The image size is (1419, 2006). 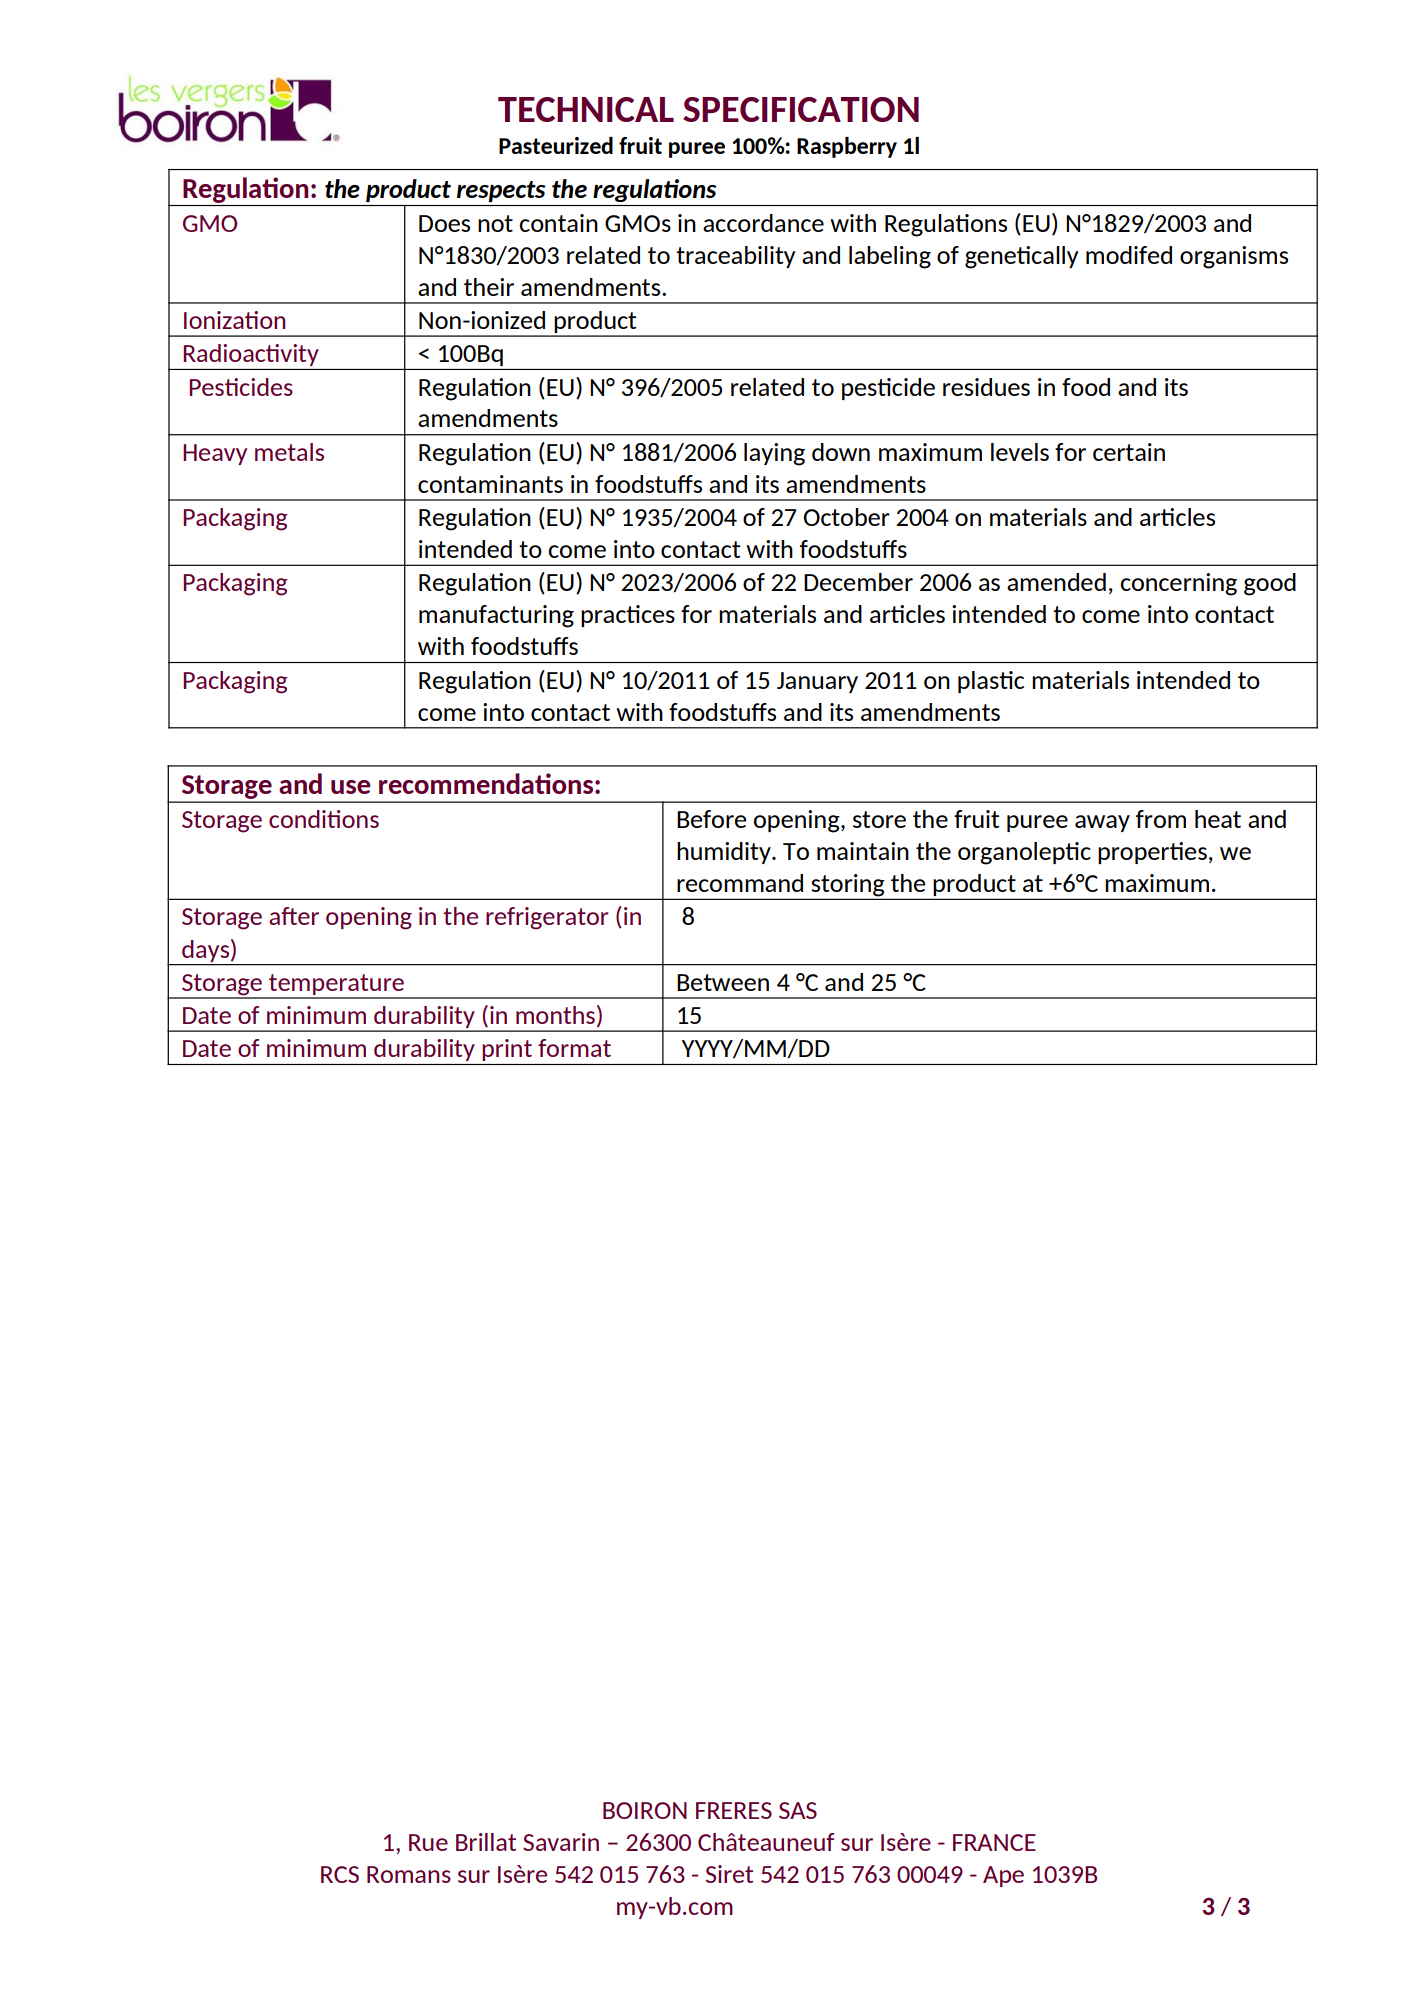 What do you see at coordinates (763, 223) in the screenshot?
I see `accordance` at bounding box center [763, 223].
